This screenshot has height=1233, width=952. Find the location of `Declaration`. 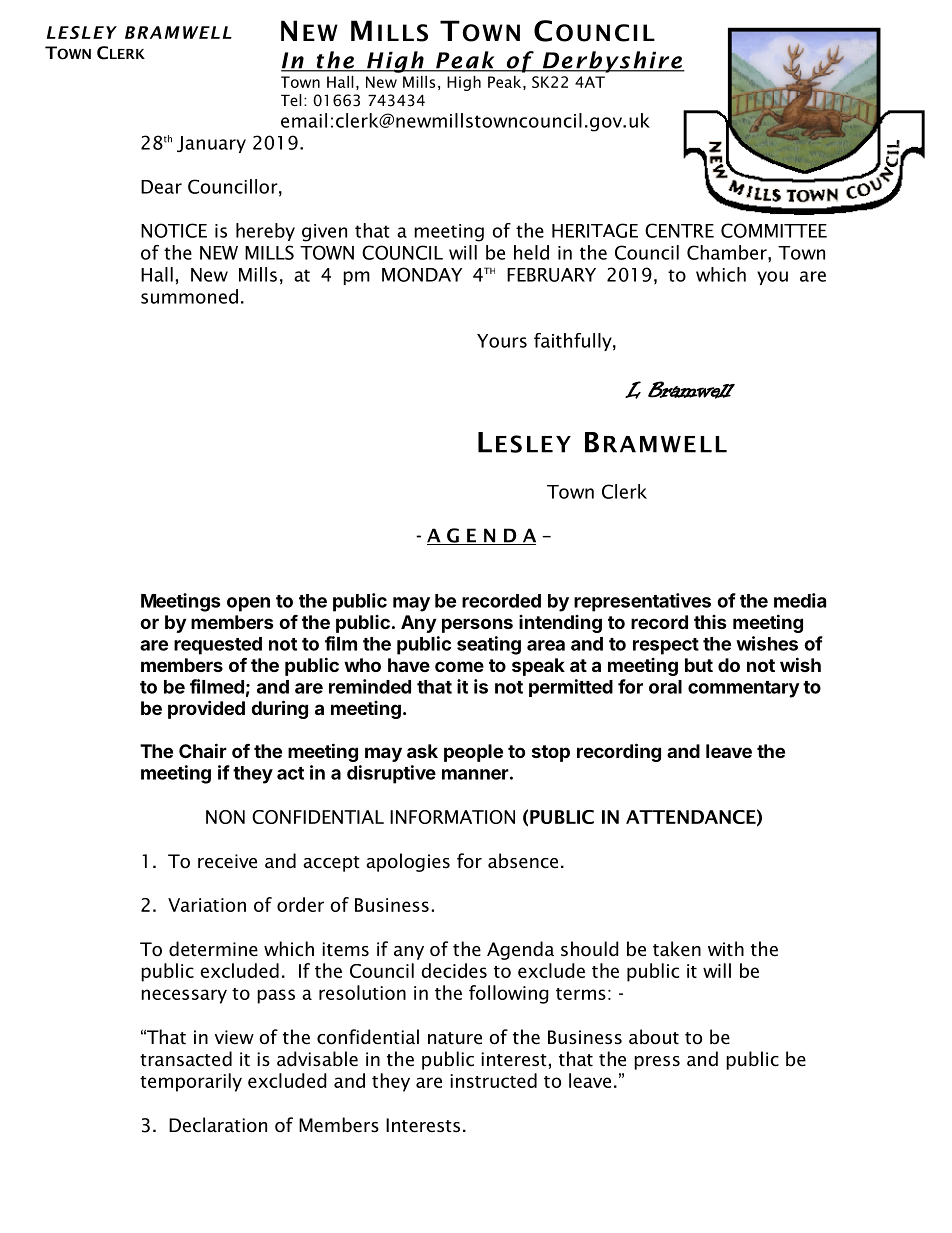

Declaration is located at coordinates (218, 1125).
